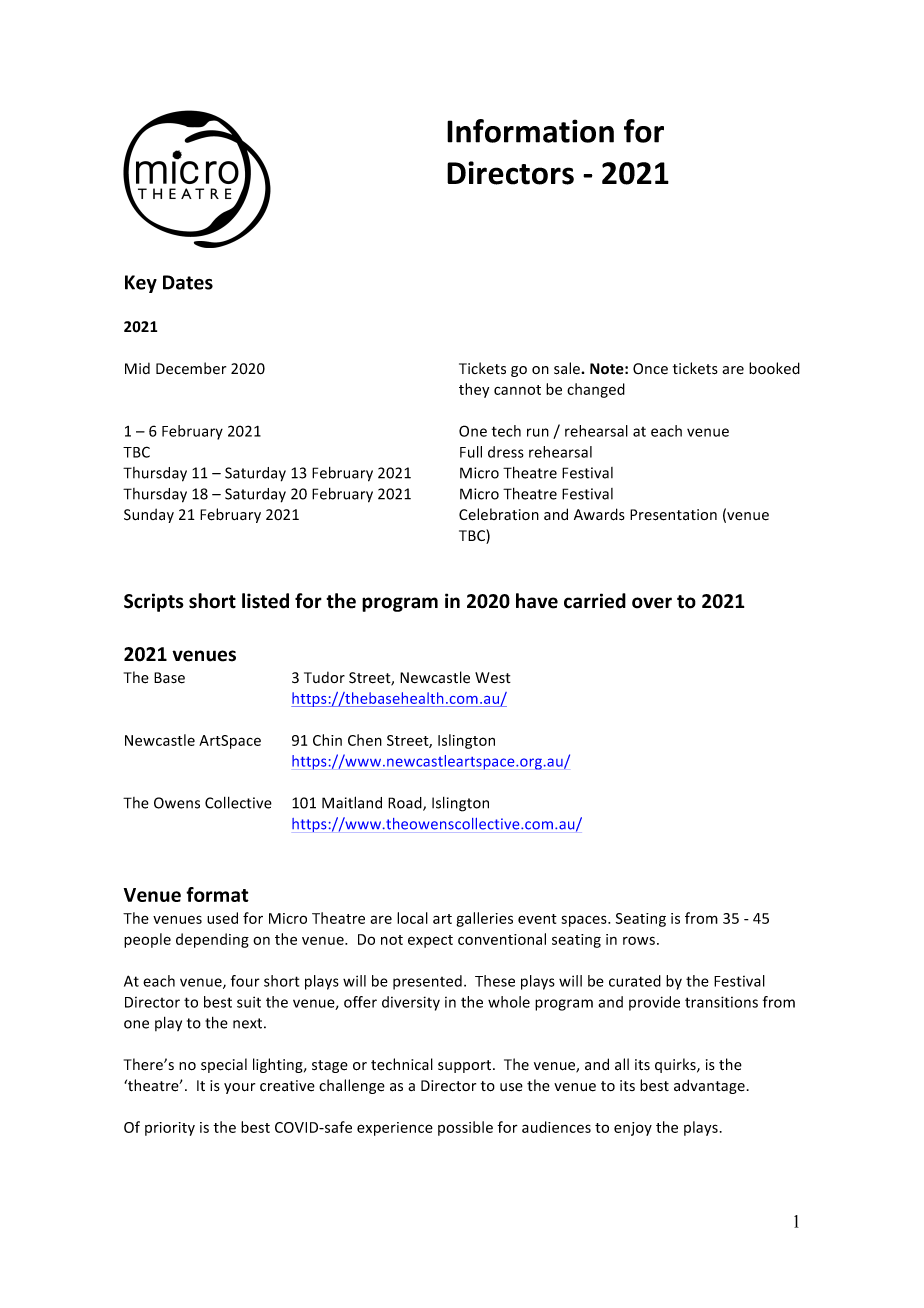  I want to click on used, so click(222, 918).
